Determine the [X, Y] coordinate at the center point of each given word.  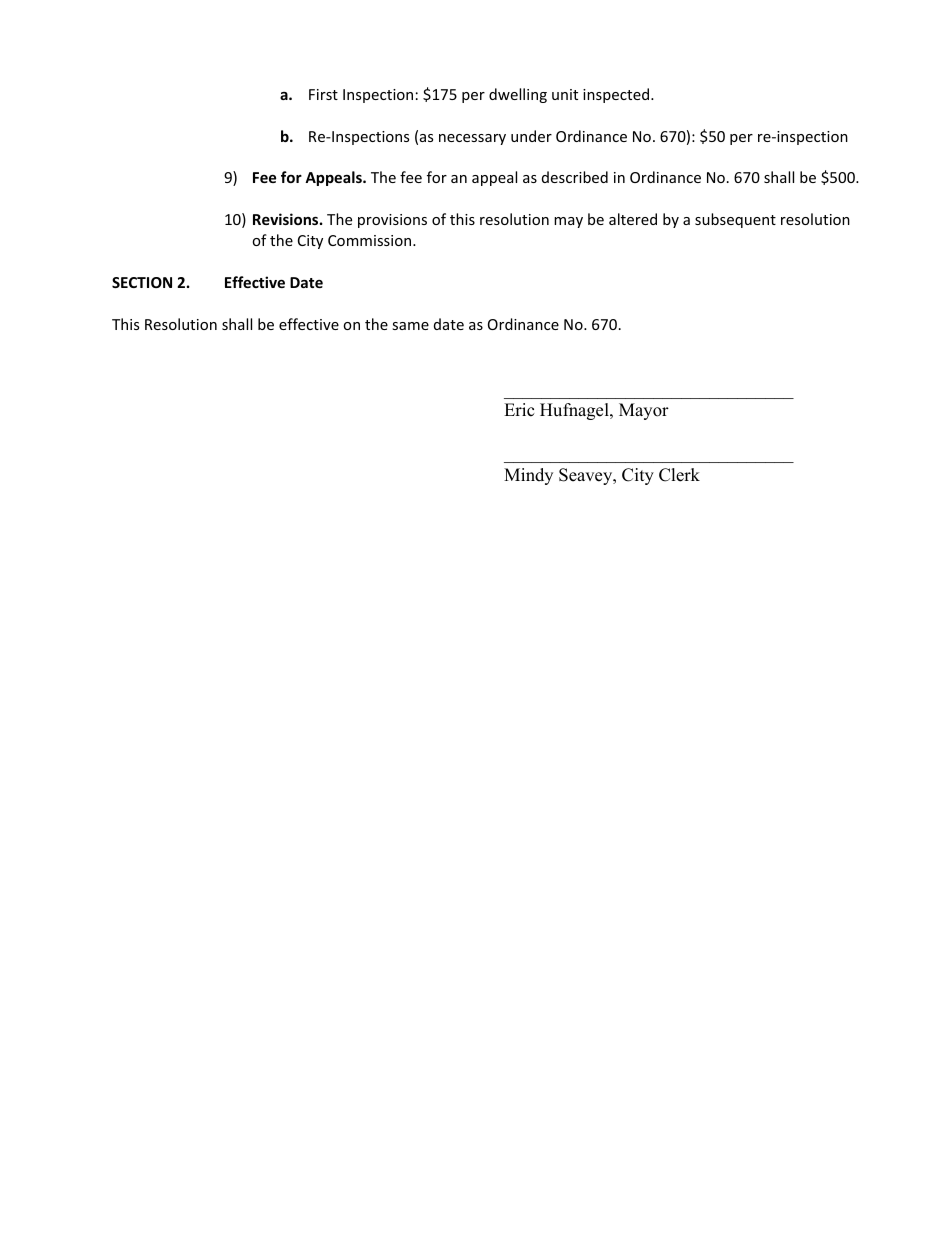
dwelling [518, 95]
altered [633, 219]
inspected [617, 95]
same [410, 326]
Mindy [528, 476]
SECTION [142, 282]
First [323, 94]
